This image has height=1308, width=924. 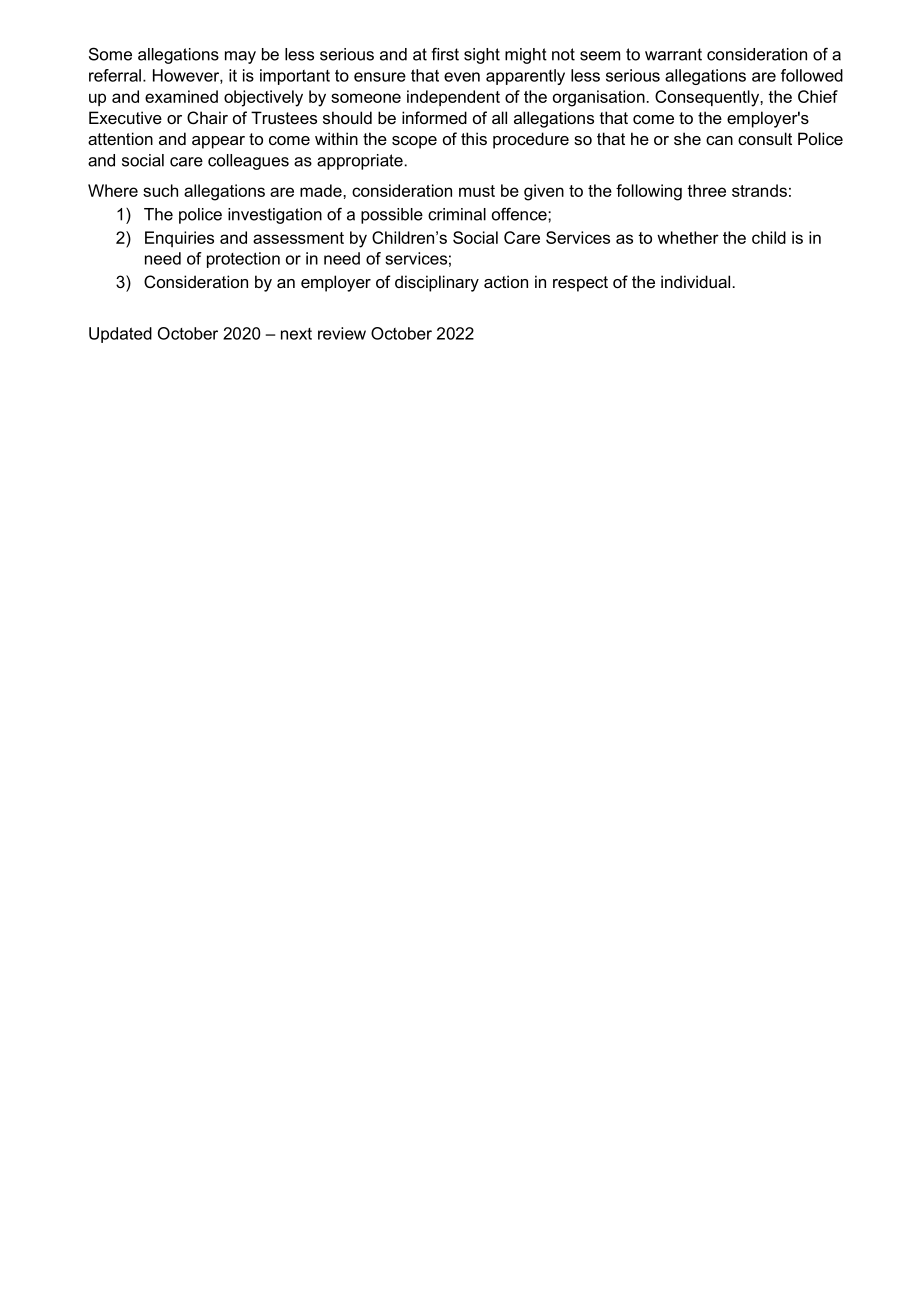 I want to click on criminal, so click(x=457, y=214).
